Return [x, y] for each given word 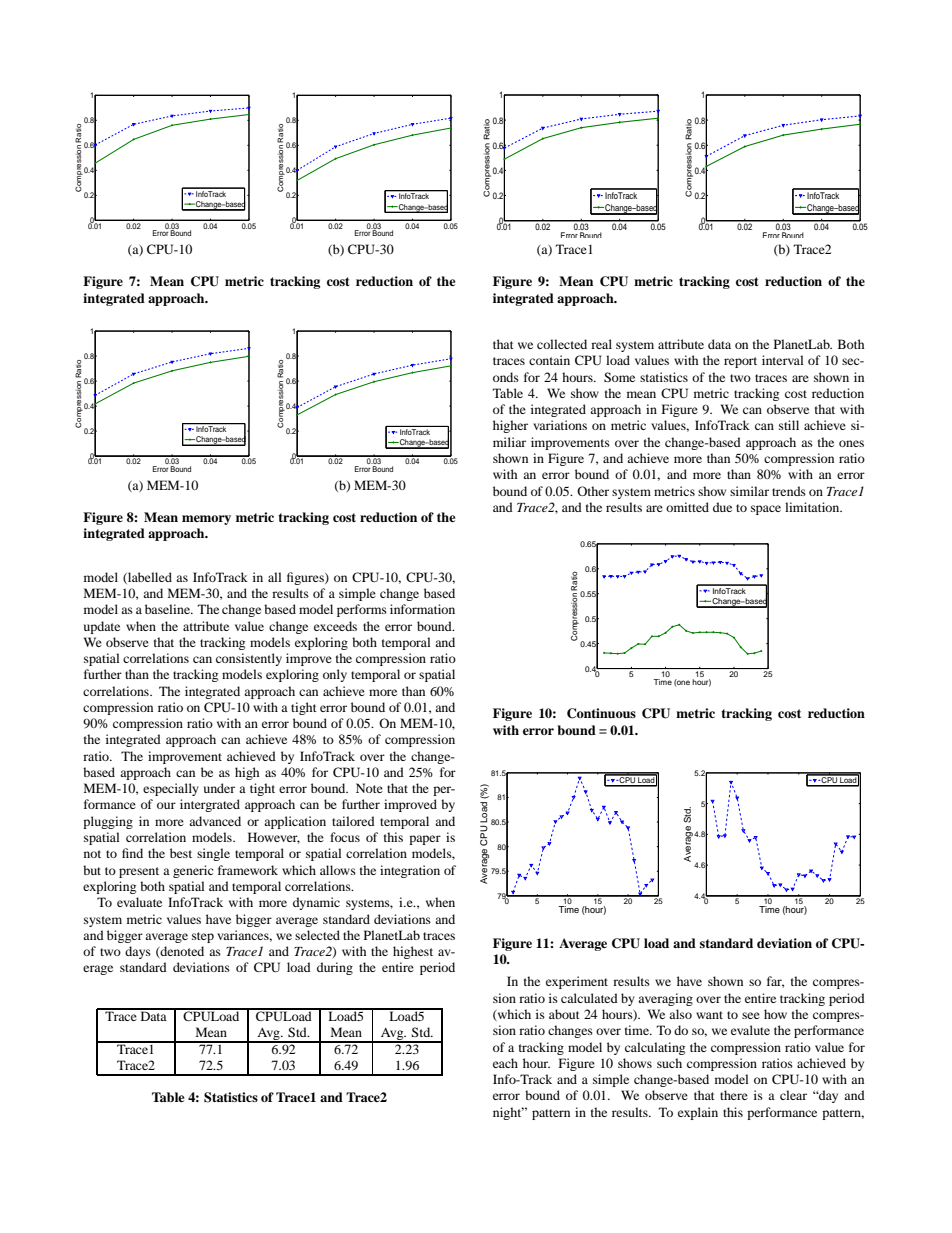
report [740, 362]
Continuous [601, 713]
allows [338, 870]
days [138, 952]
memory [206, 520]
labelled [149, 578]
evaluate [139, 902]
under [219, 788]
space [766, 510]
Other [593, 491]
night [508, 1113]
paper [425, 840]
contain [549, 360]
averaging [665, 999]
